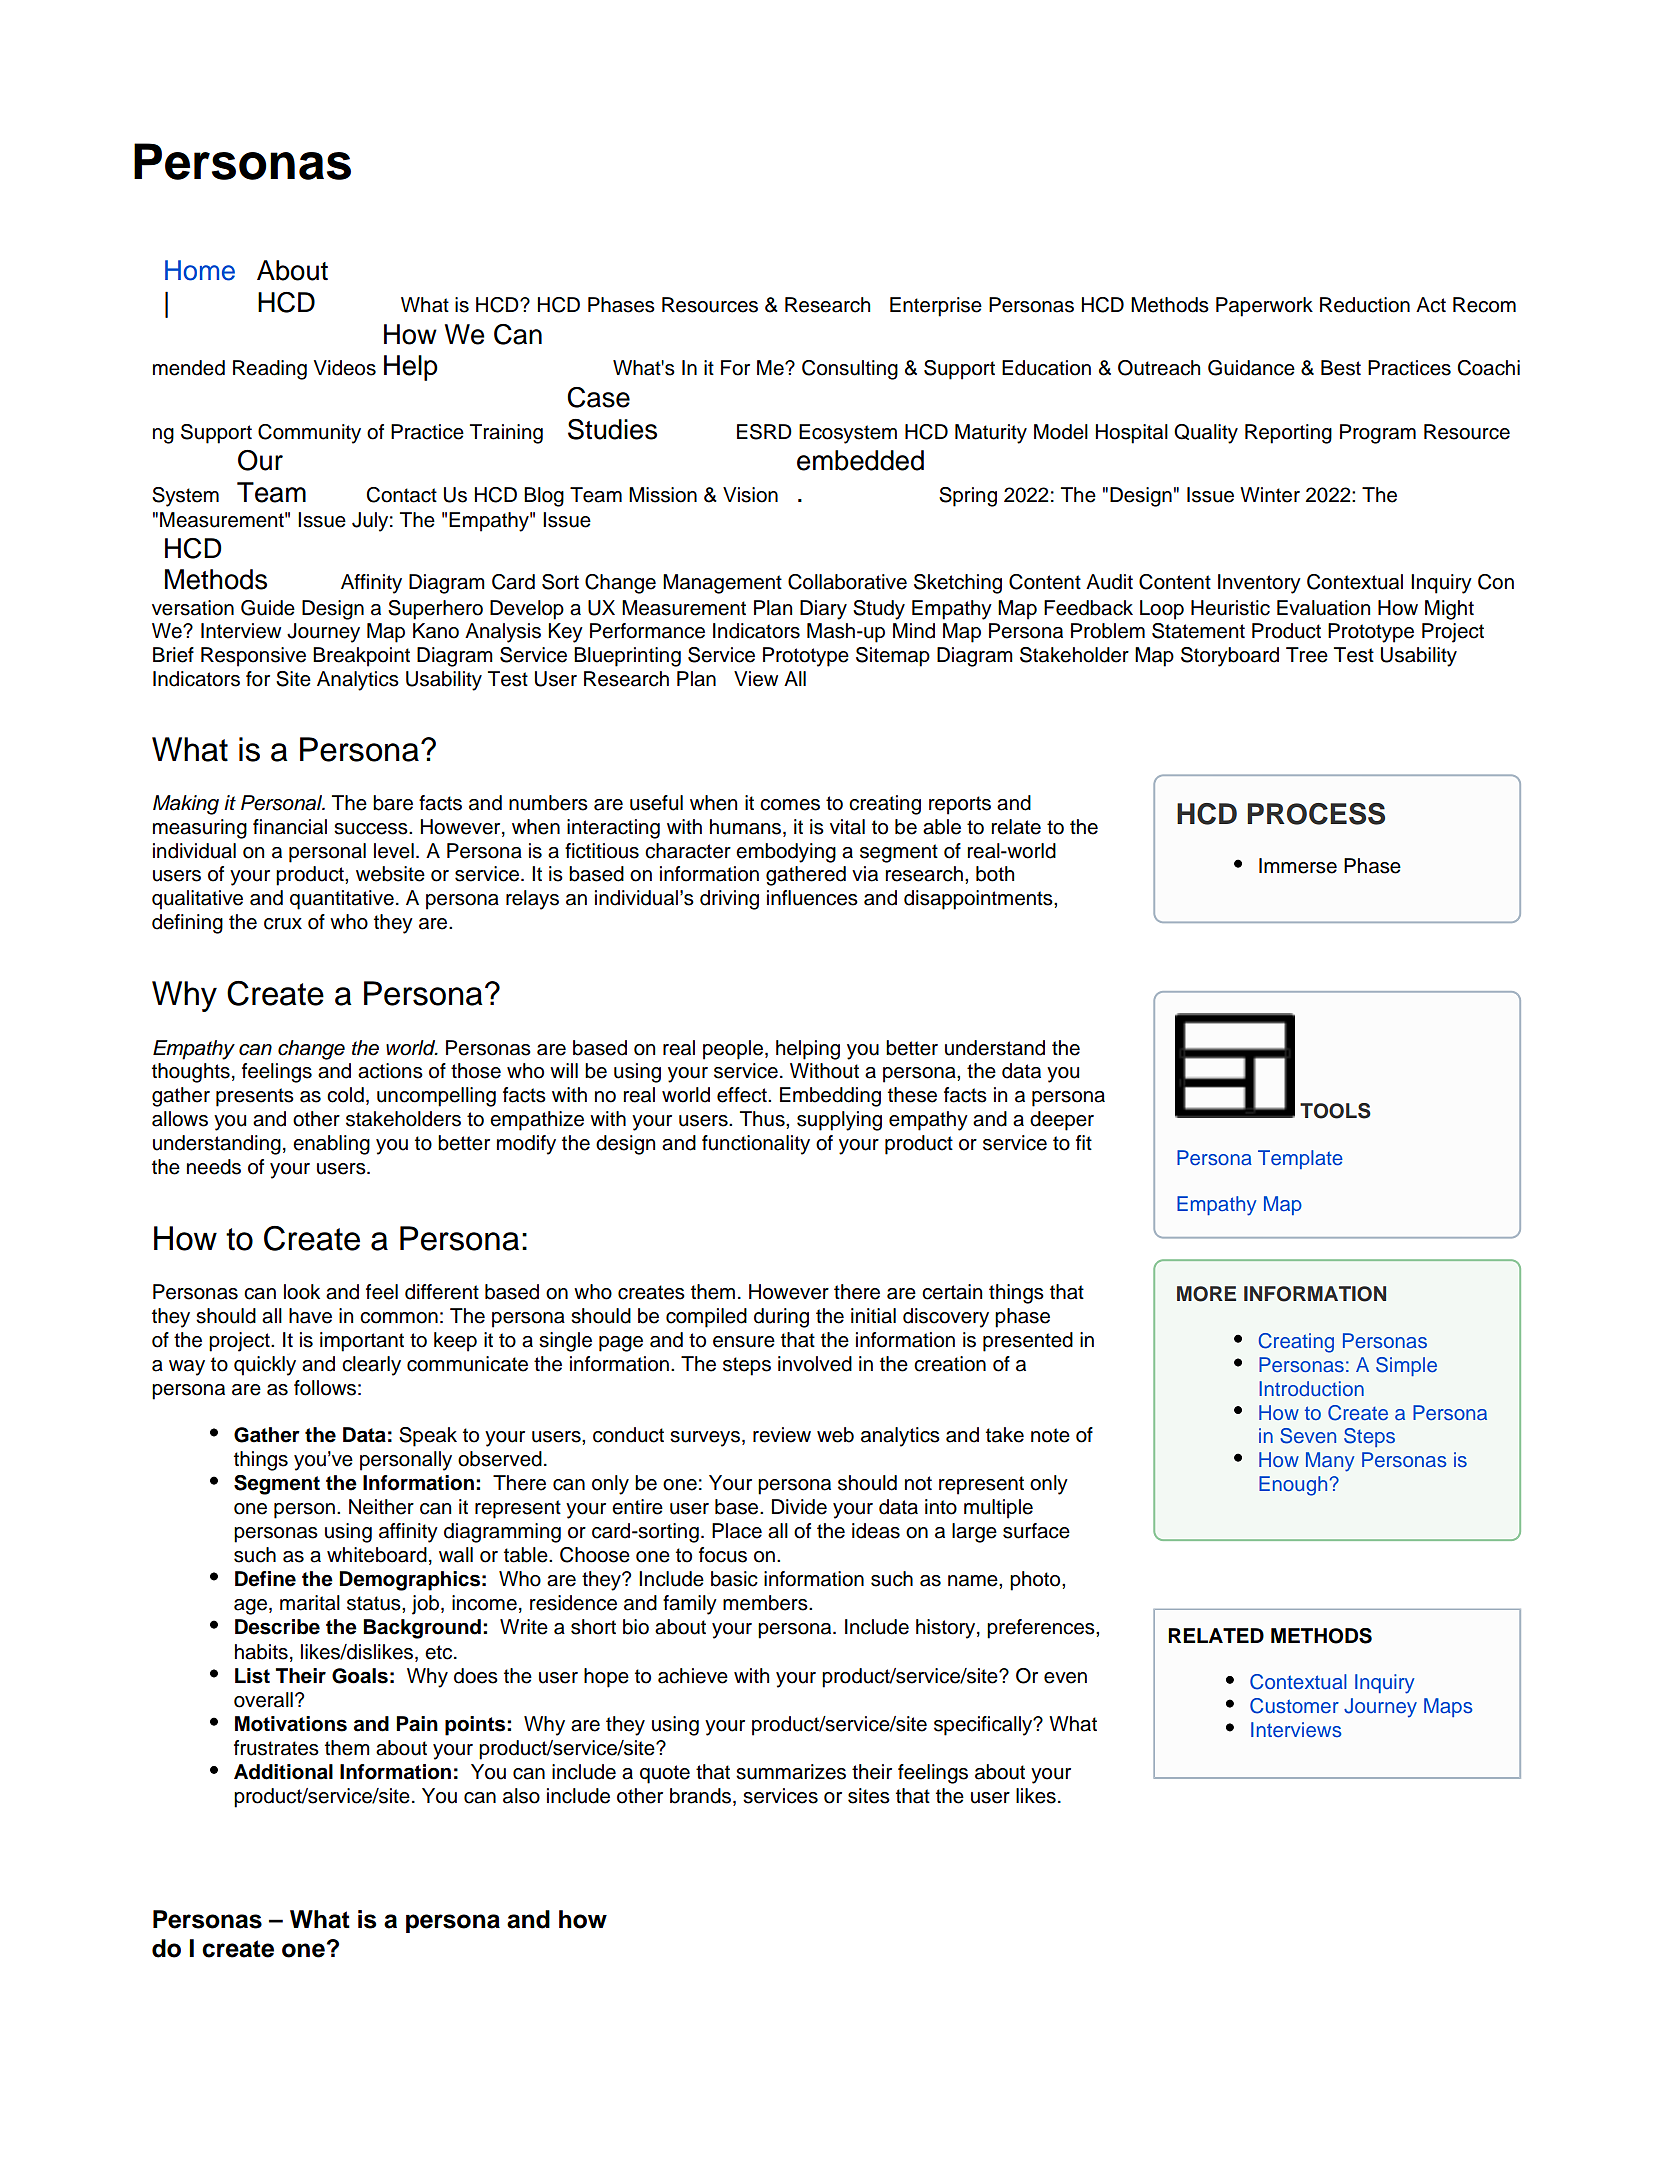 The image size is (1673, 2166). Describe the element at coordinates (276, 1748) in the screenshot. I see `frustrates` at that location.
